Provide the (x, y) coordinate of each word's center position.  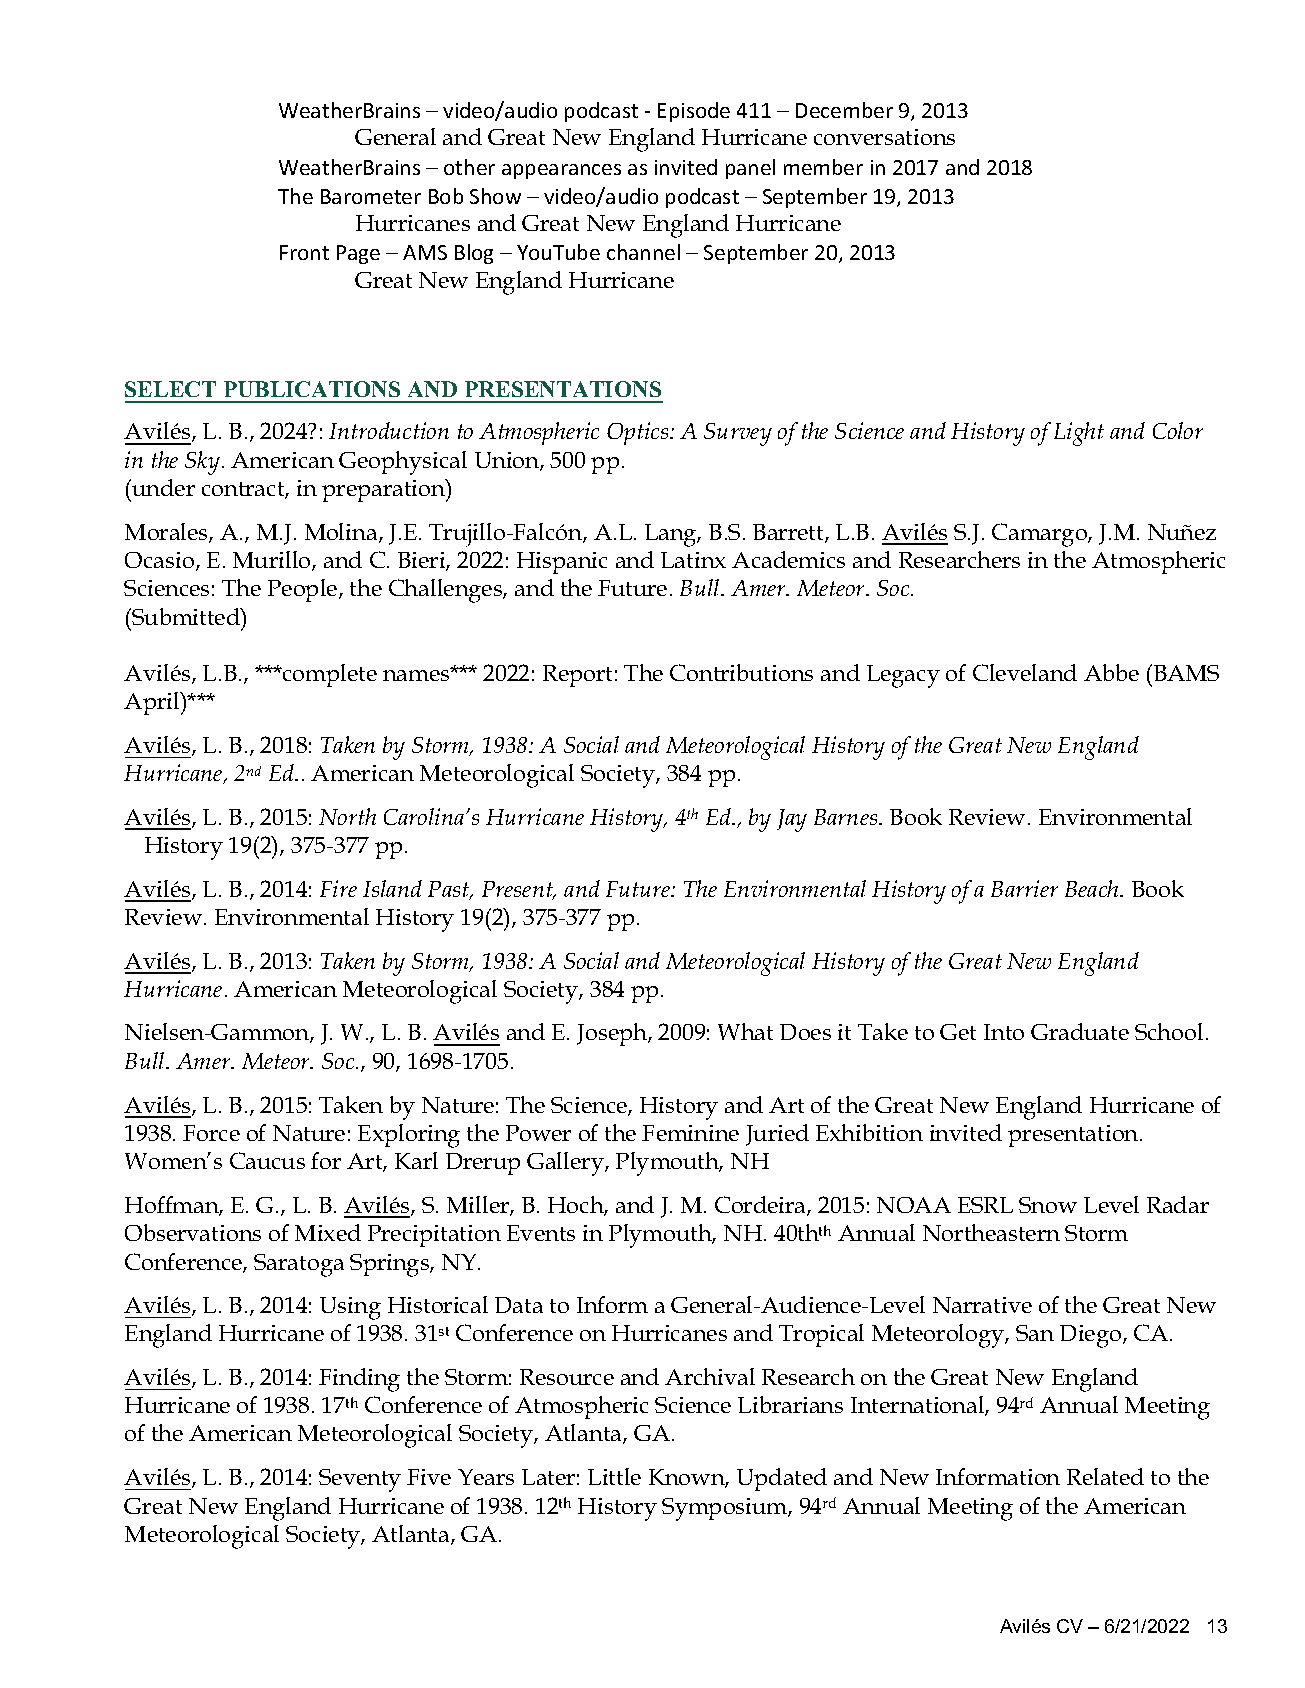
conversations (884, 137)
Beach (1093, 888)
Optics (639, 433)
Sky (202, 463)
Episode (694, 112)
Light (1079, 434)
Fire (338, 888)
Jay (792, 820)
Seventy (360, 1480)
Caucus (267, 1160)
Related (1105, 1476)
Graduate (1080, 1031)
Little (614, 1476)
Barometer (371, 196)
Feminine (690, 1133)
